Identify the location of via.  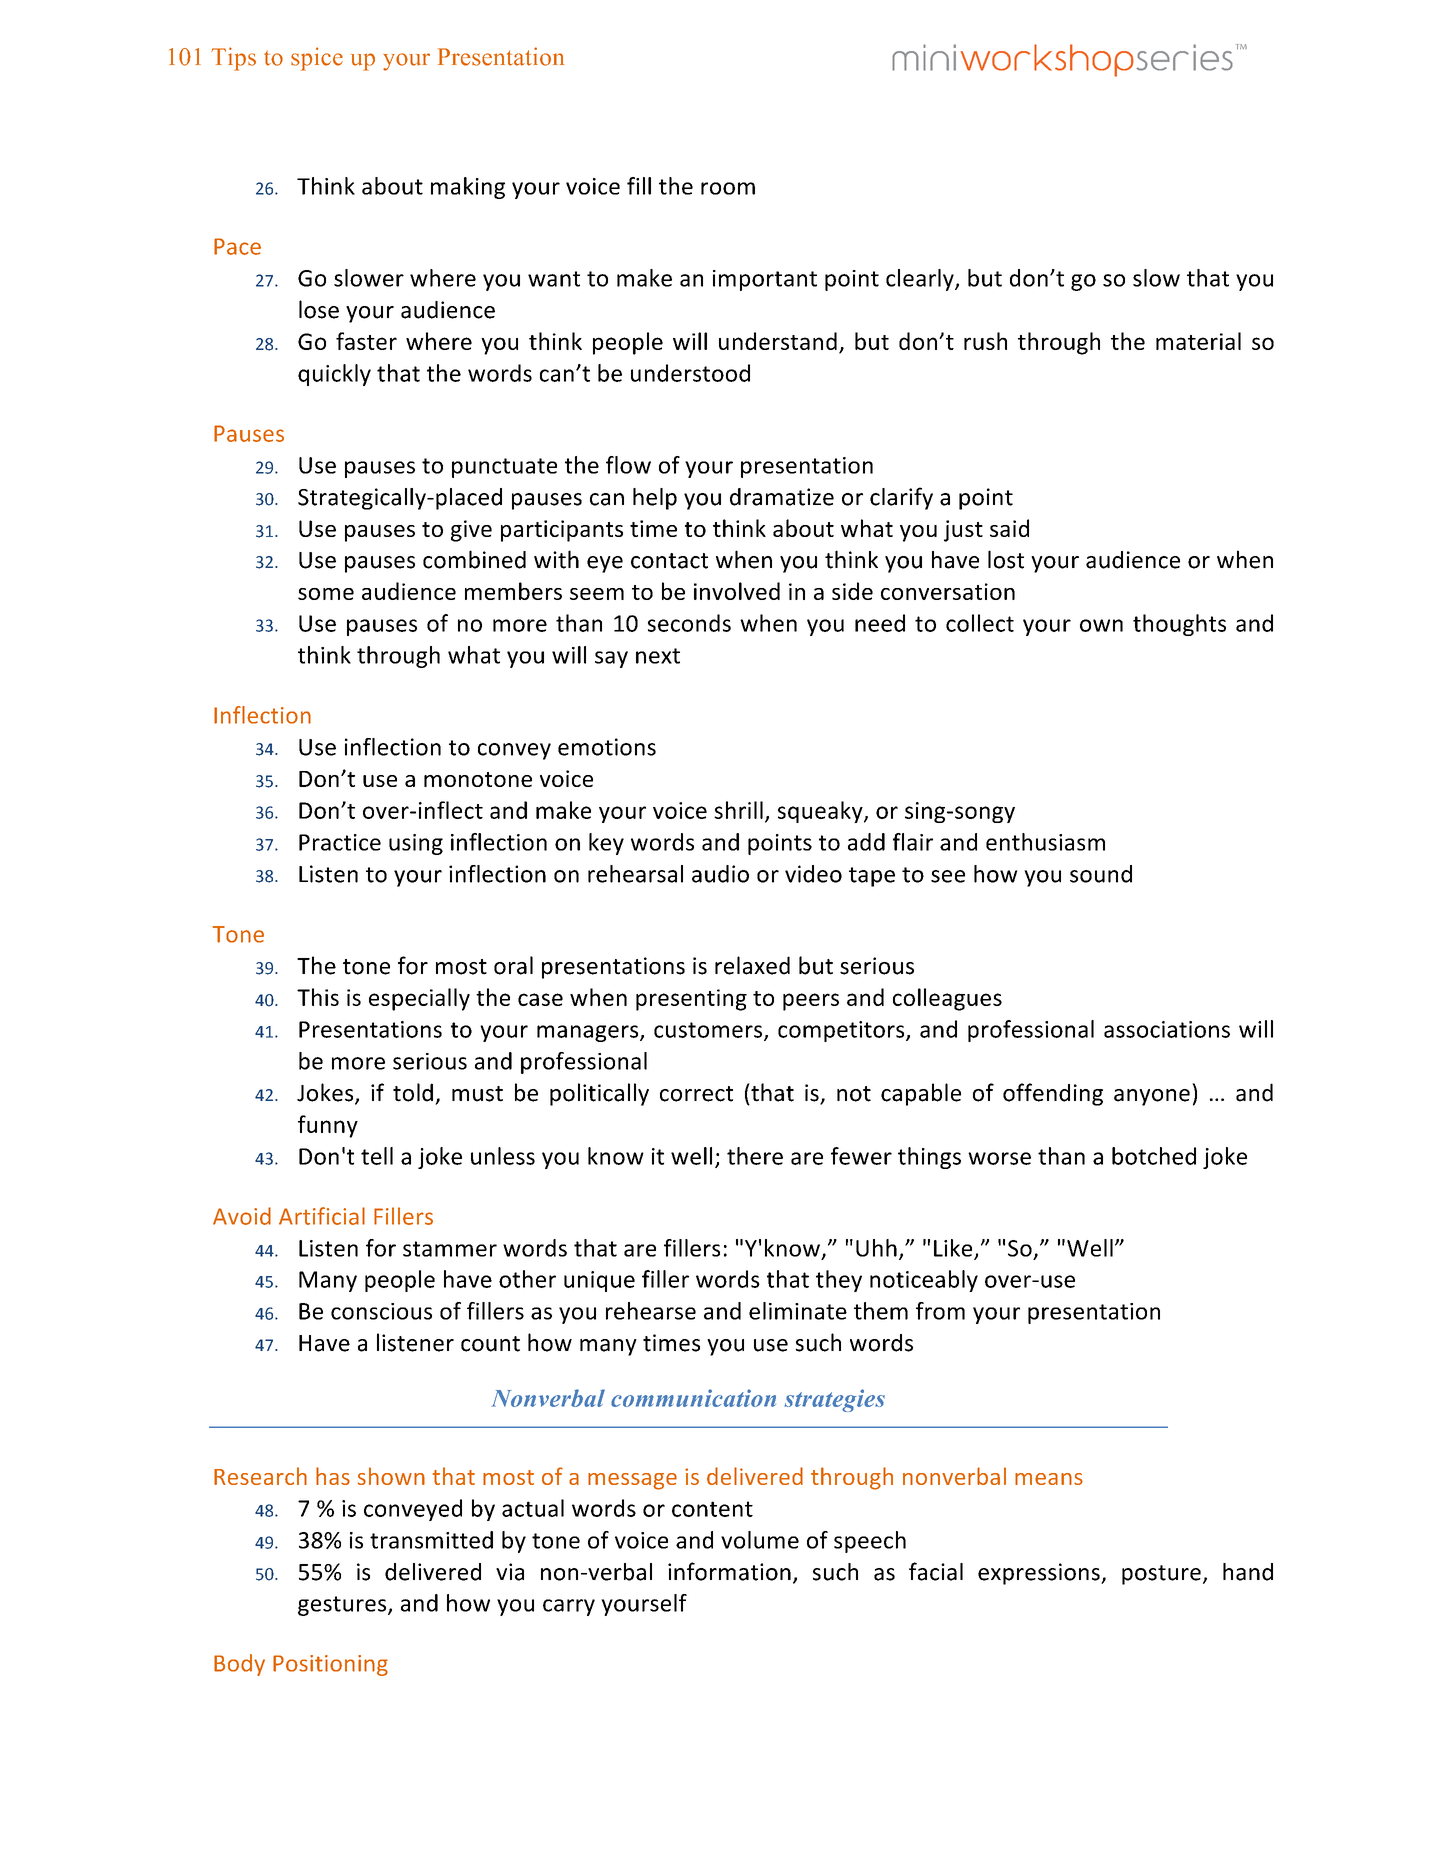
(510, 1572).
